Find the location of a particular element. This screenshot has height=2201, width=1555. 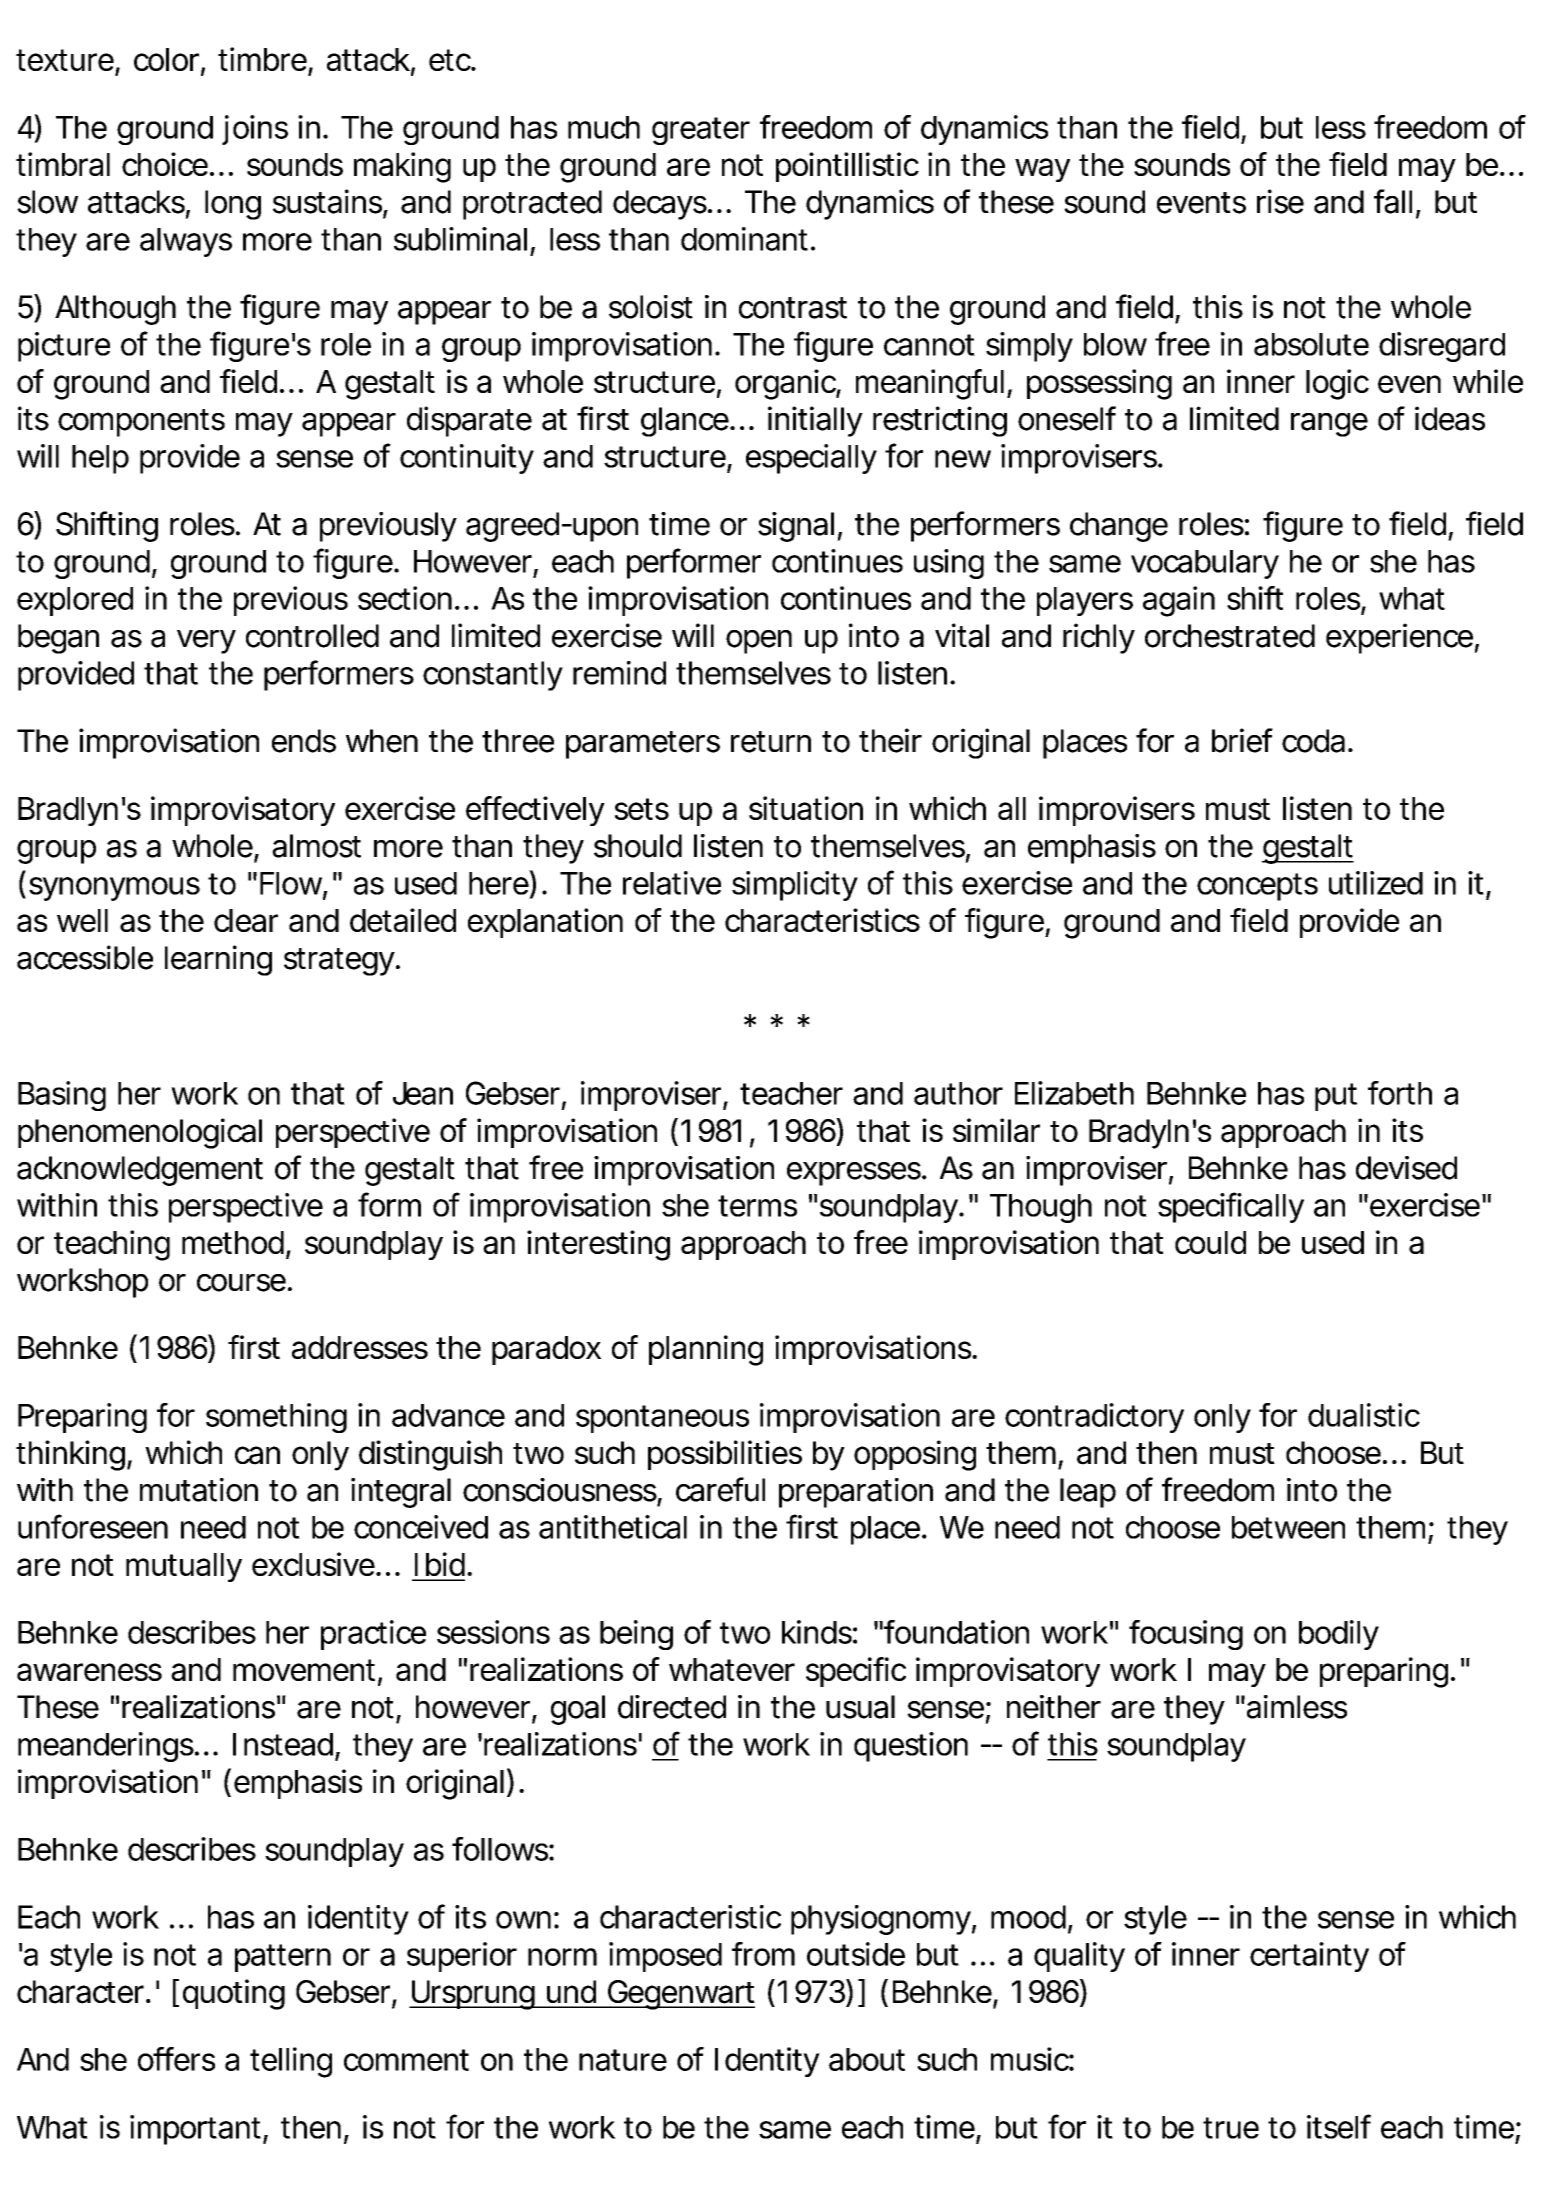

offers is located at coordinates (176, 2059).
